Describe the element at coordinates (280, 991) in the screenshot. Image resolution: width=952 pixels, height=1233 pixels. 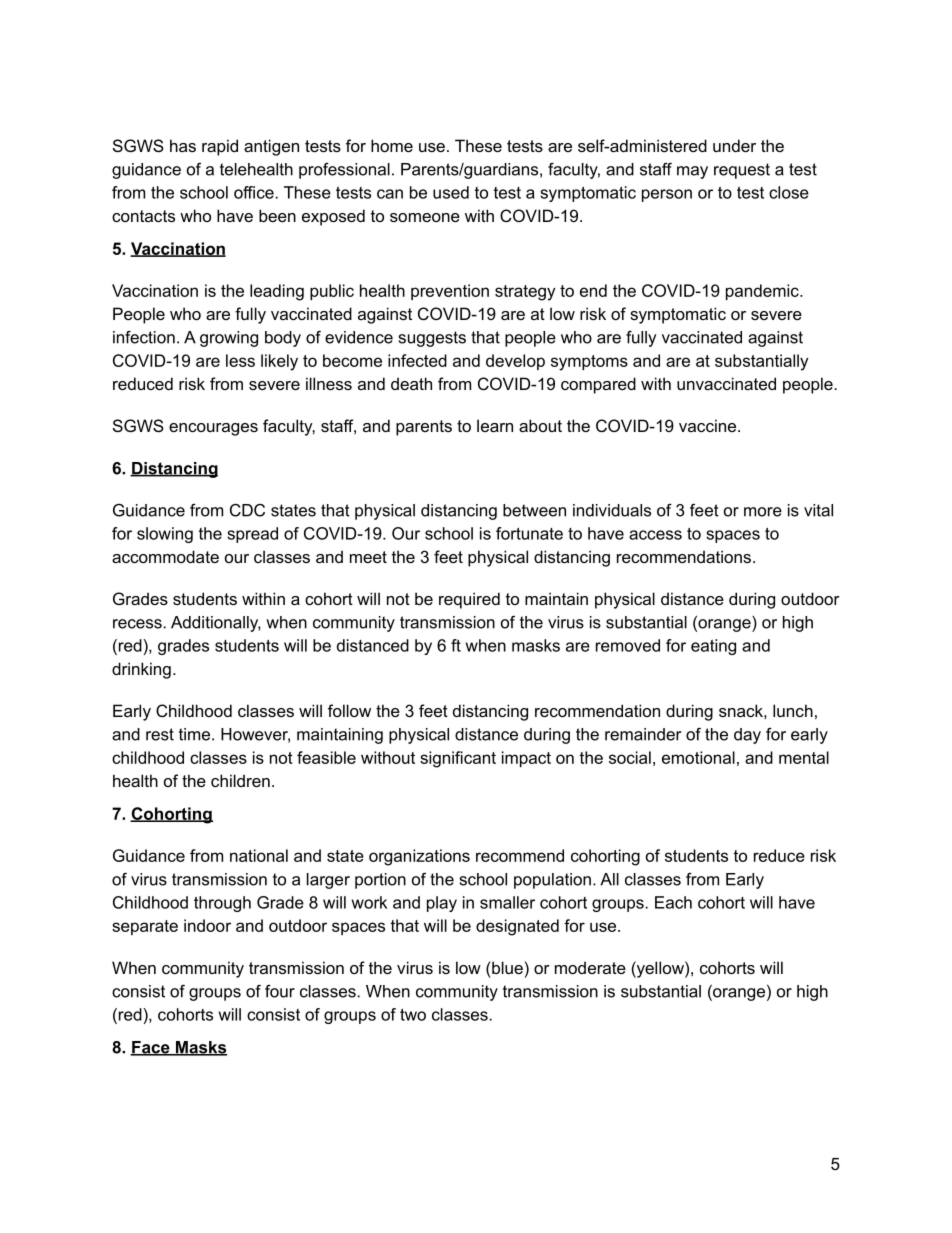
I see `four` at that location.
